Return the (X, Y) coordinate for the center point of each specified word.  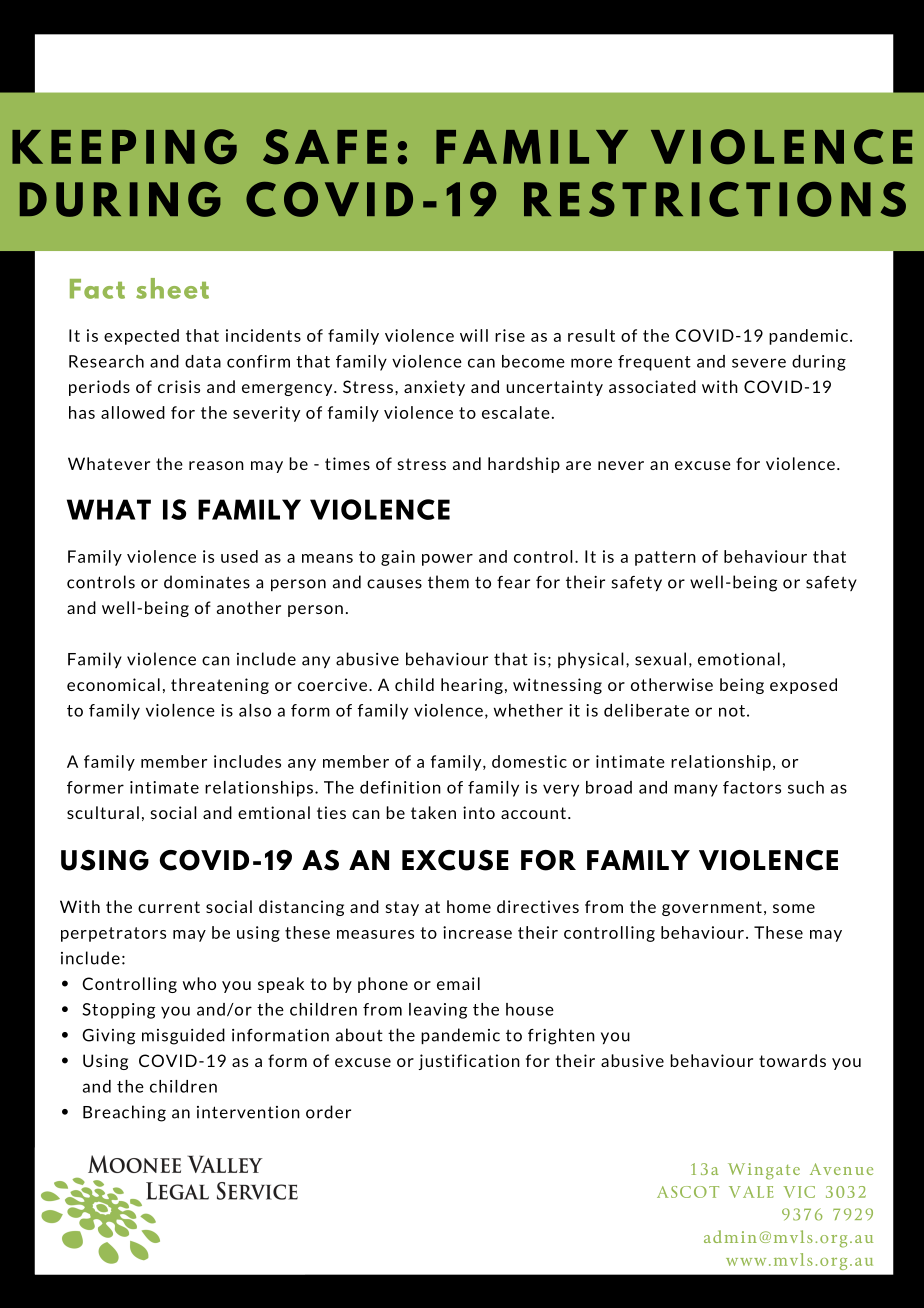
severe (759, 363)
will (474, 335)
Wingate (764, 1171)
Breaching (124, 1113)
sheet (172, 288)
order (328, 1112)
